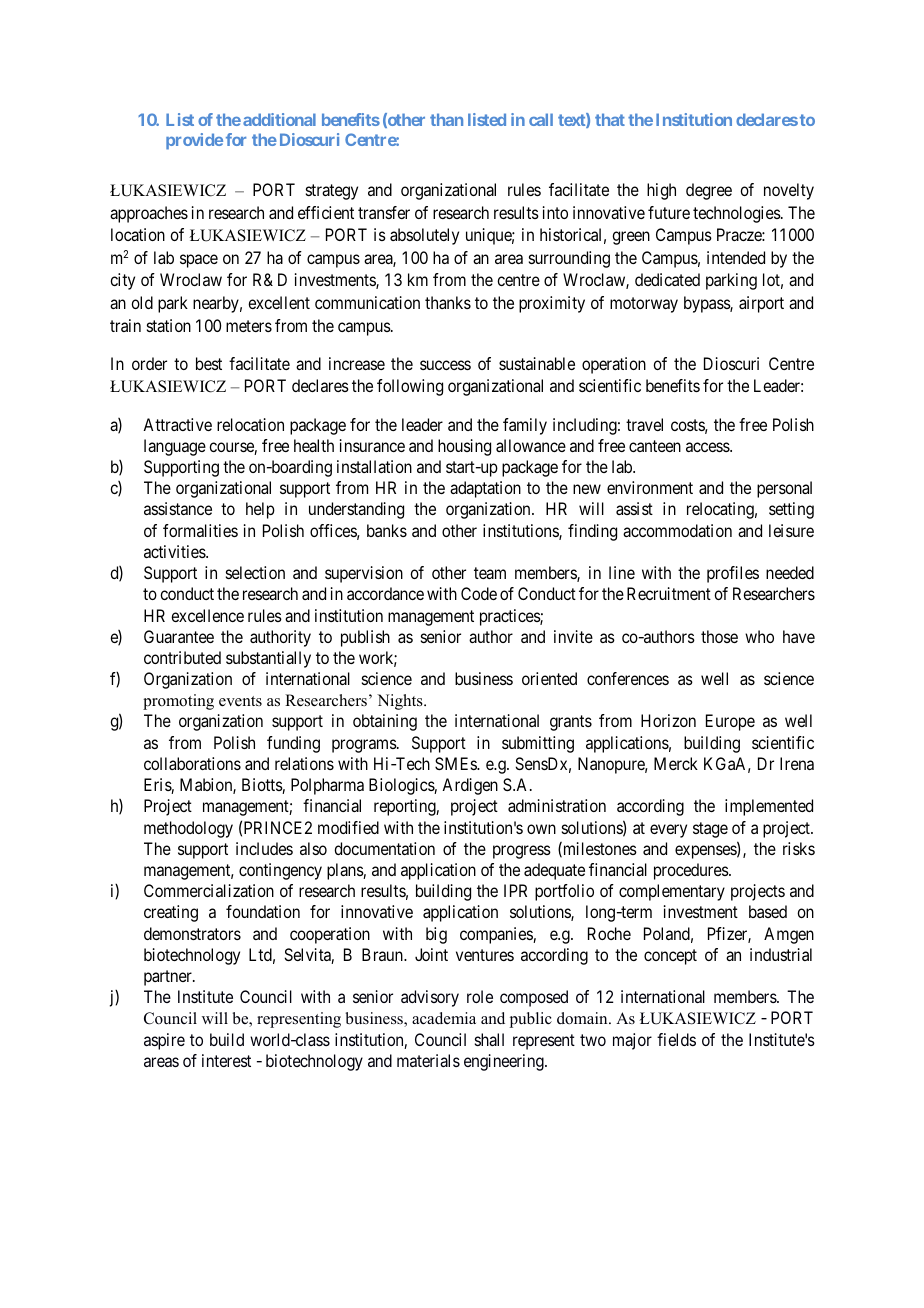  I want to click on submitting, so click(538, 744).
